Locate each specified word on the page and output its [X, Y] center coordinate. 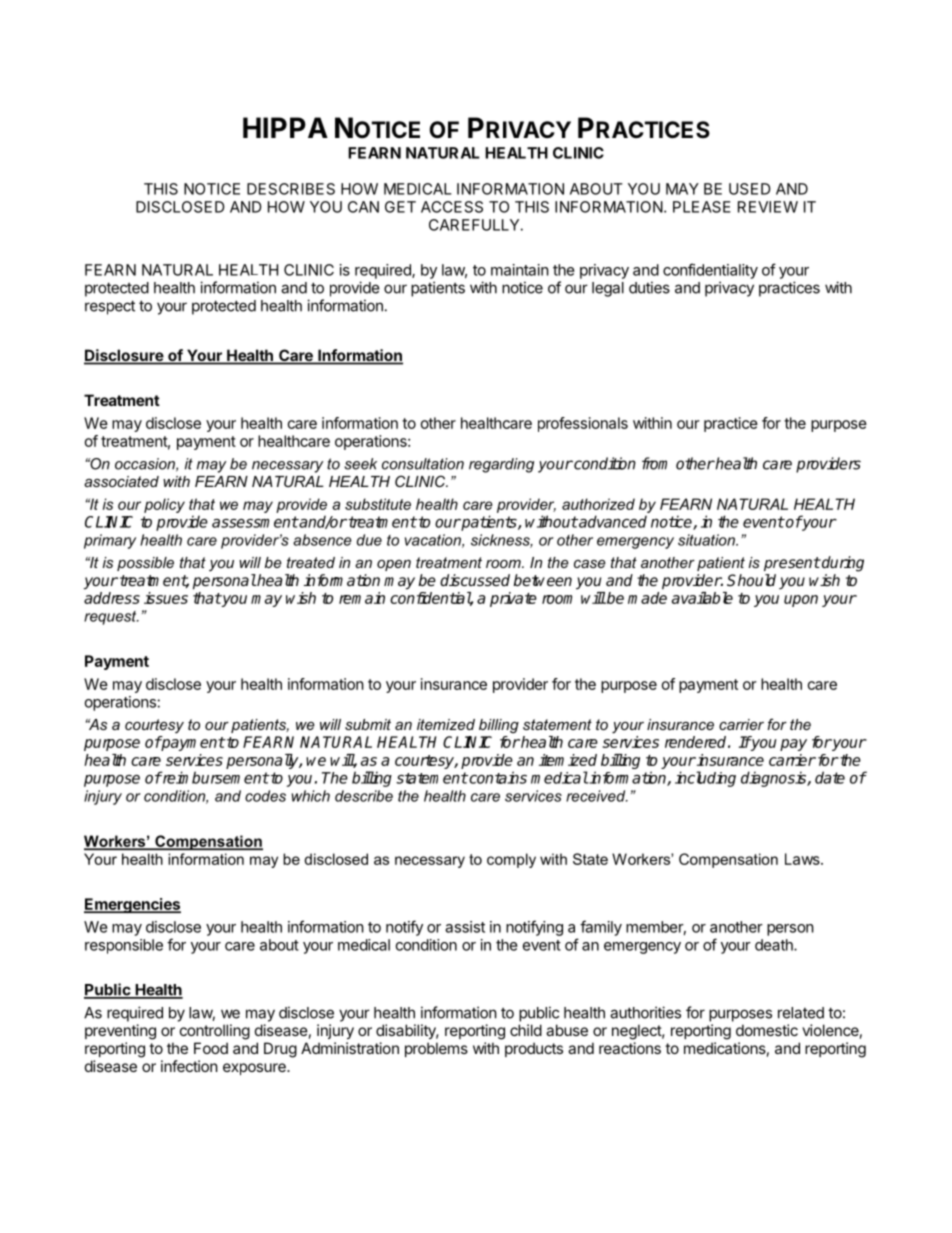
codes [265, 796]
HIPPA [285, 127]
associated [121, 481]
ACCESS [452, 207]
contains [497, 777]
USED [750, 189]
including [705, 779]
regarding [501, 465]
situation [707, 540]
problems [436, 1049]
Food [211, 1048]
